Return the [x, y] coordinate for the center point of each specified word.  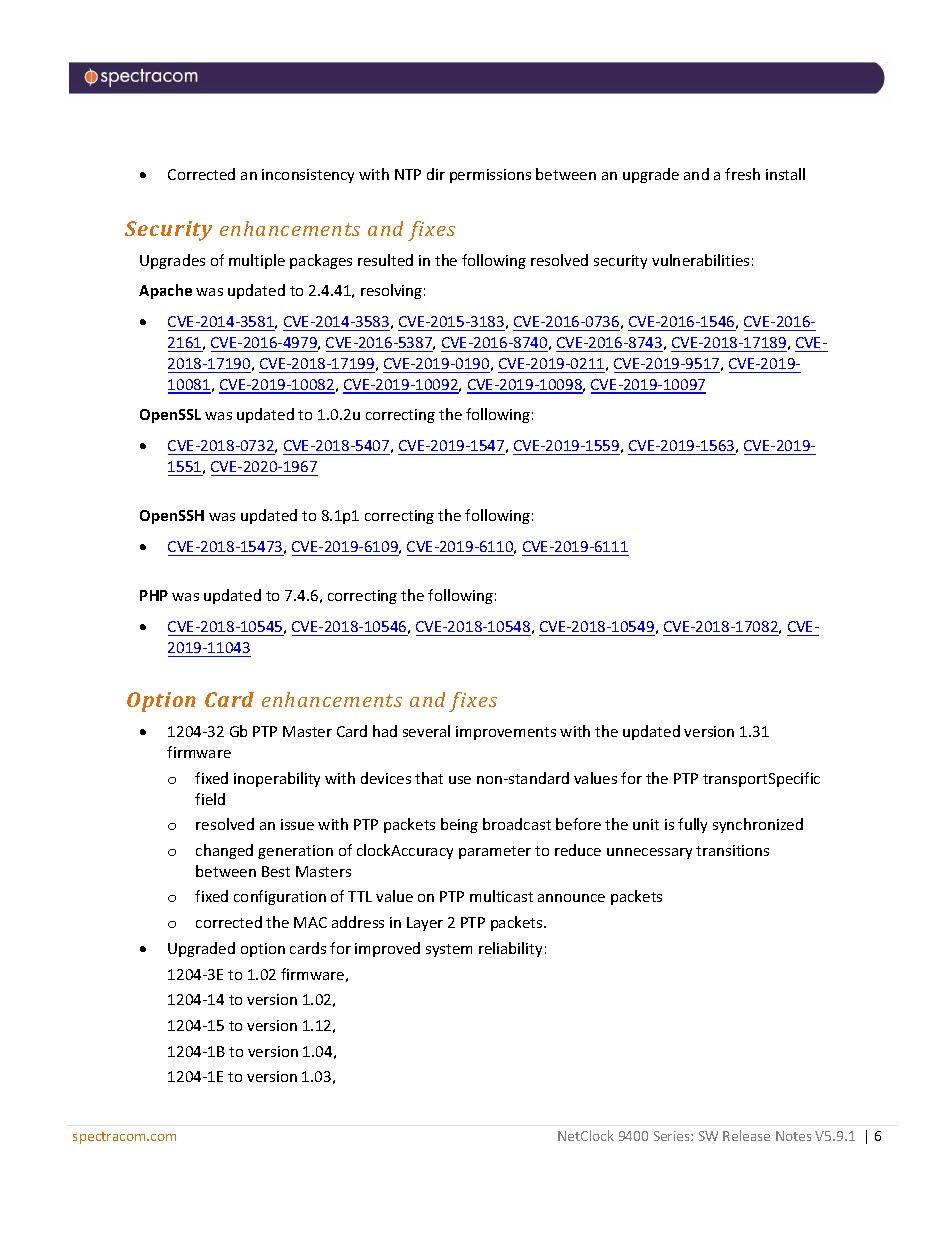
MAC [310, 922]
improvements [506, 733]
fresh [742, 174]
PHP [154, 595]
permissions [490, 176]
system [449, 950]
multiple [257, 261]
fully [692, 825]
